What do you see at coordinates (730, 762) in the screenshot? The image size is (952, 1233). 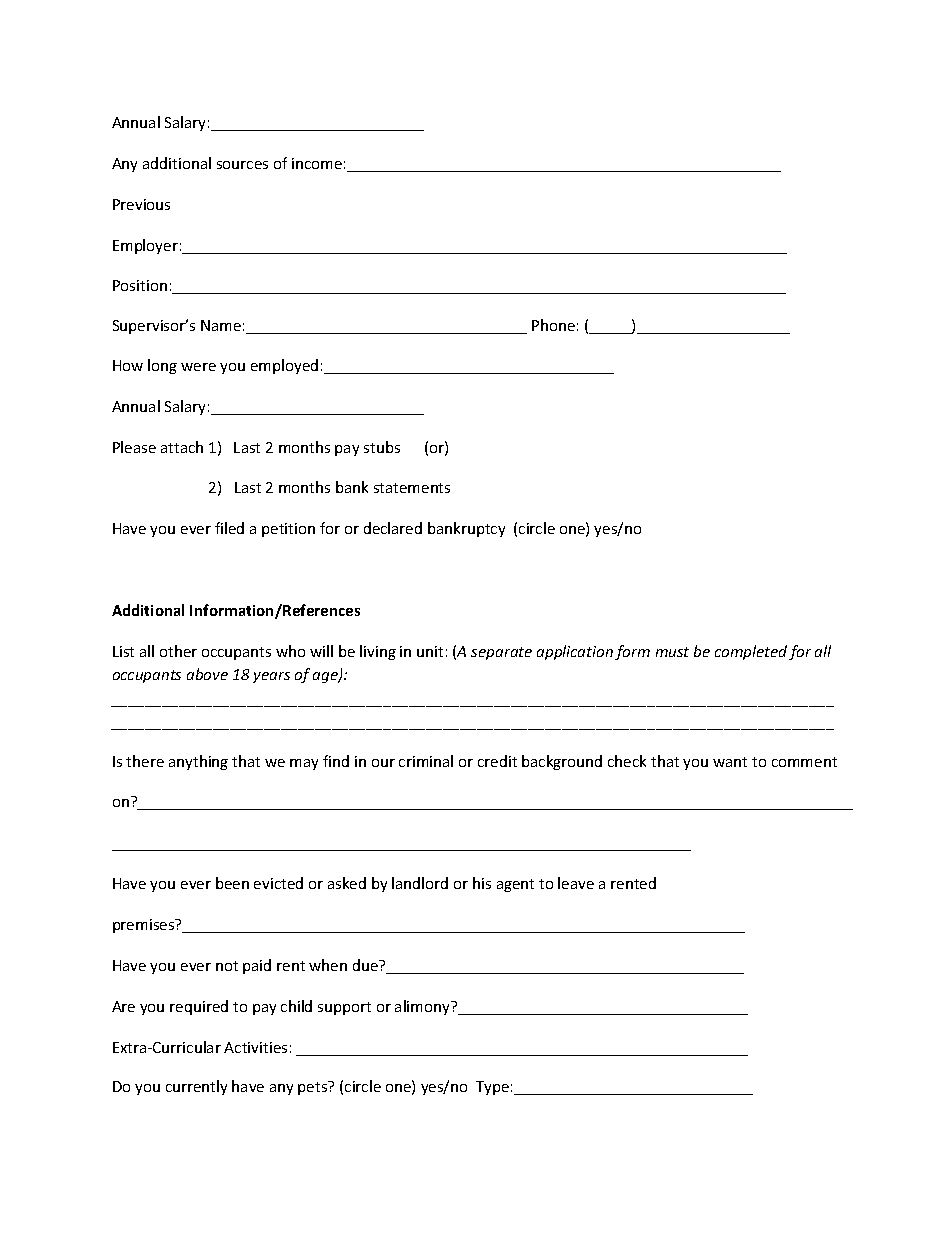 I see `want` at bounding box center [730, 762].
